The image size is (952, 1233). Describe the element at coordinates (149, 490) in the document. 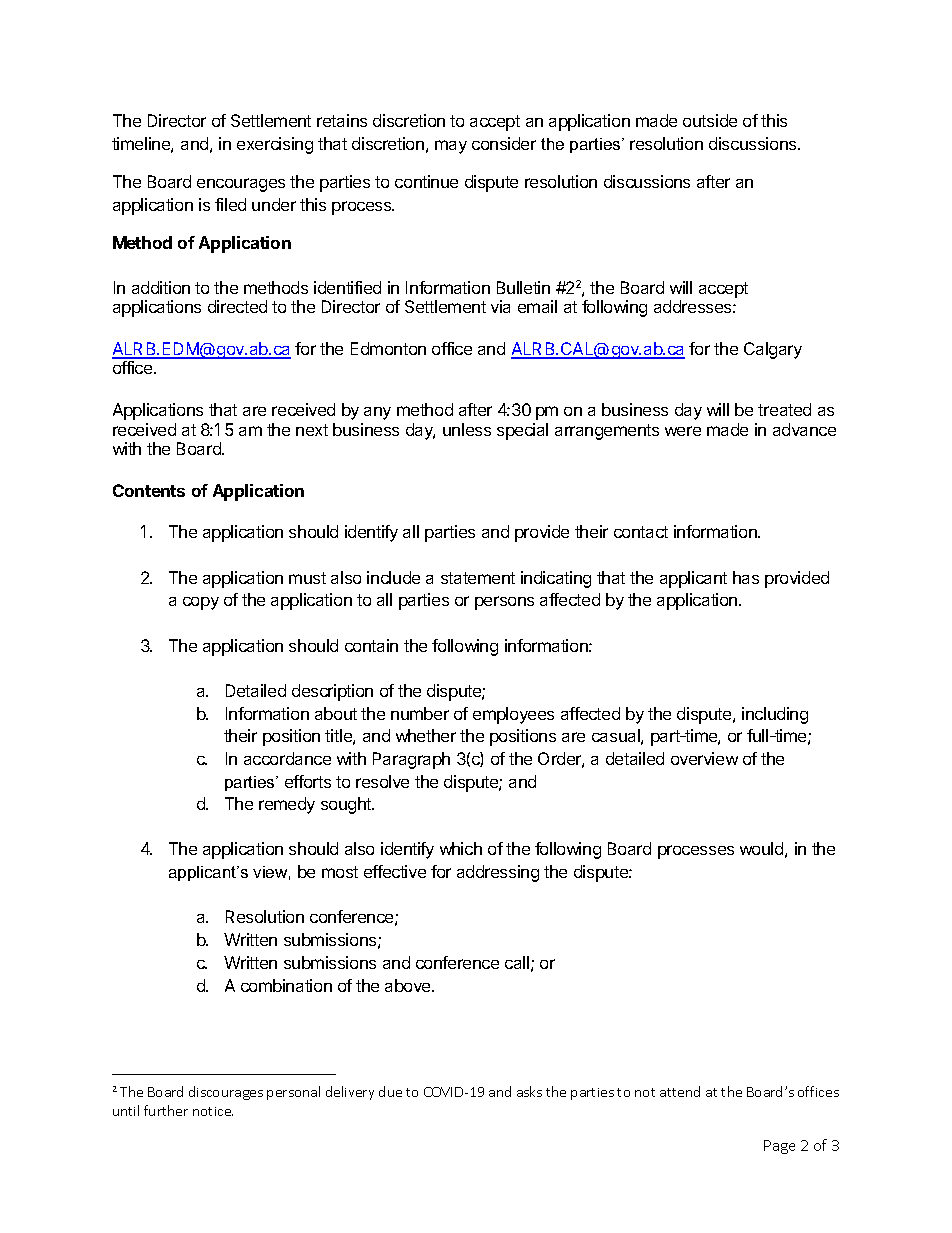

I see `Contents` at that location.
